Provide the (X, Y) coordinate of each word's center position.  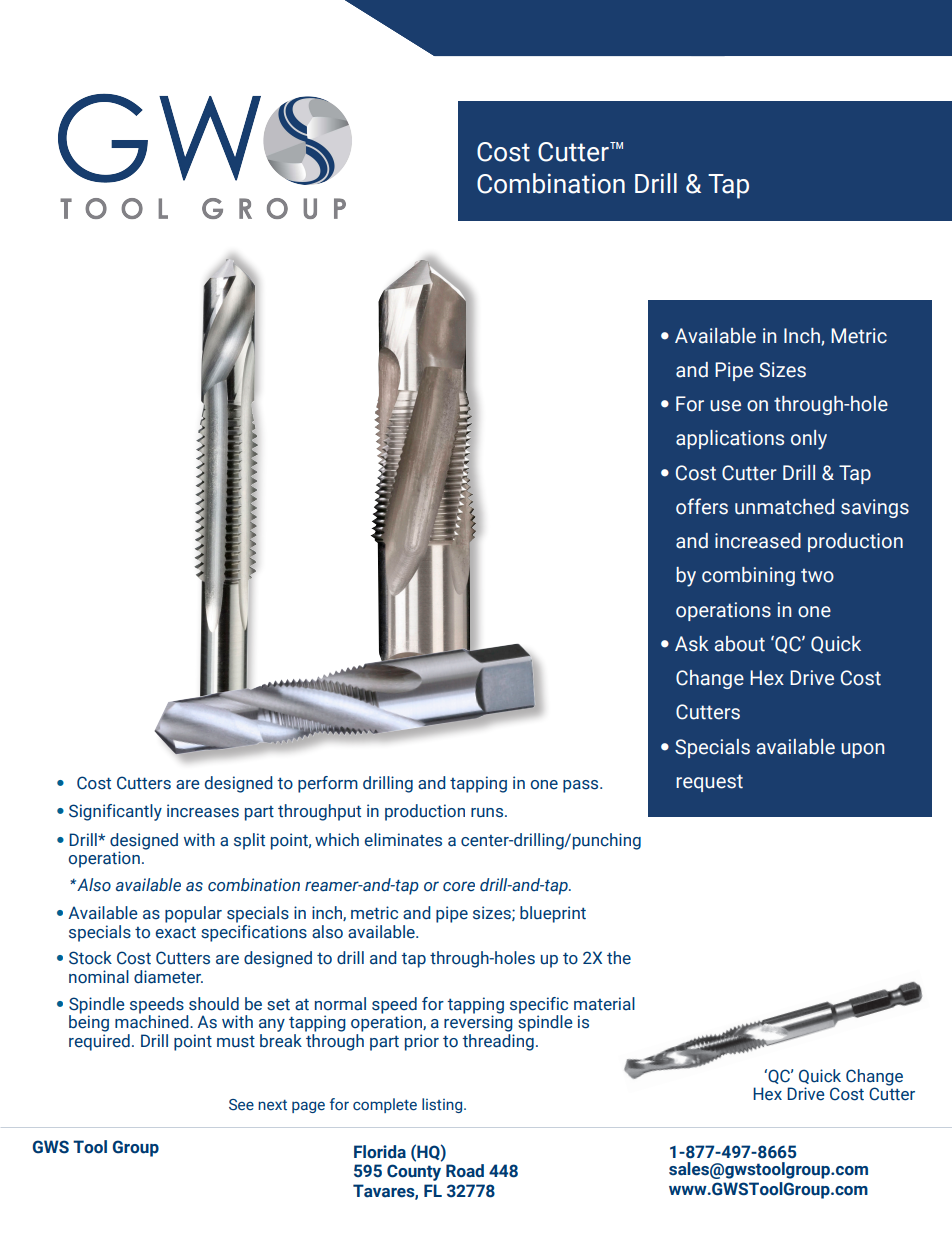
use (725, 406)
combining (748, 576)
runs (487, 813)
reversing (478, 1022)
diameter (168, 977)
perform (328, 784)
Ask (692, 644)
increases (203, 811)
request (709, 783)
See (241, 1105)
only (809, 440)
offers (702, 506)
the (619, 958)
